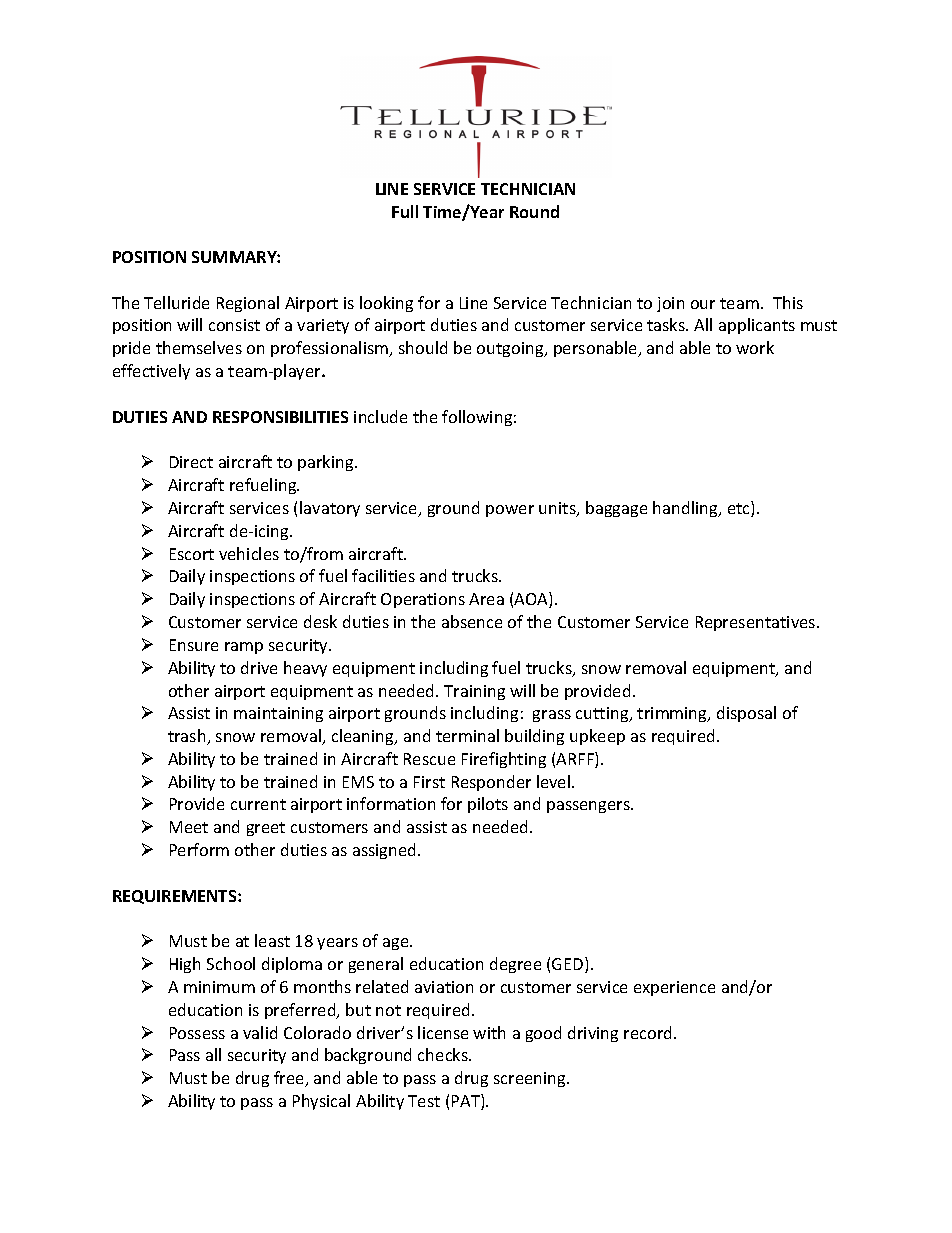  I want to click on our, so click(703, 304).
